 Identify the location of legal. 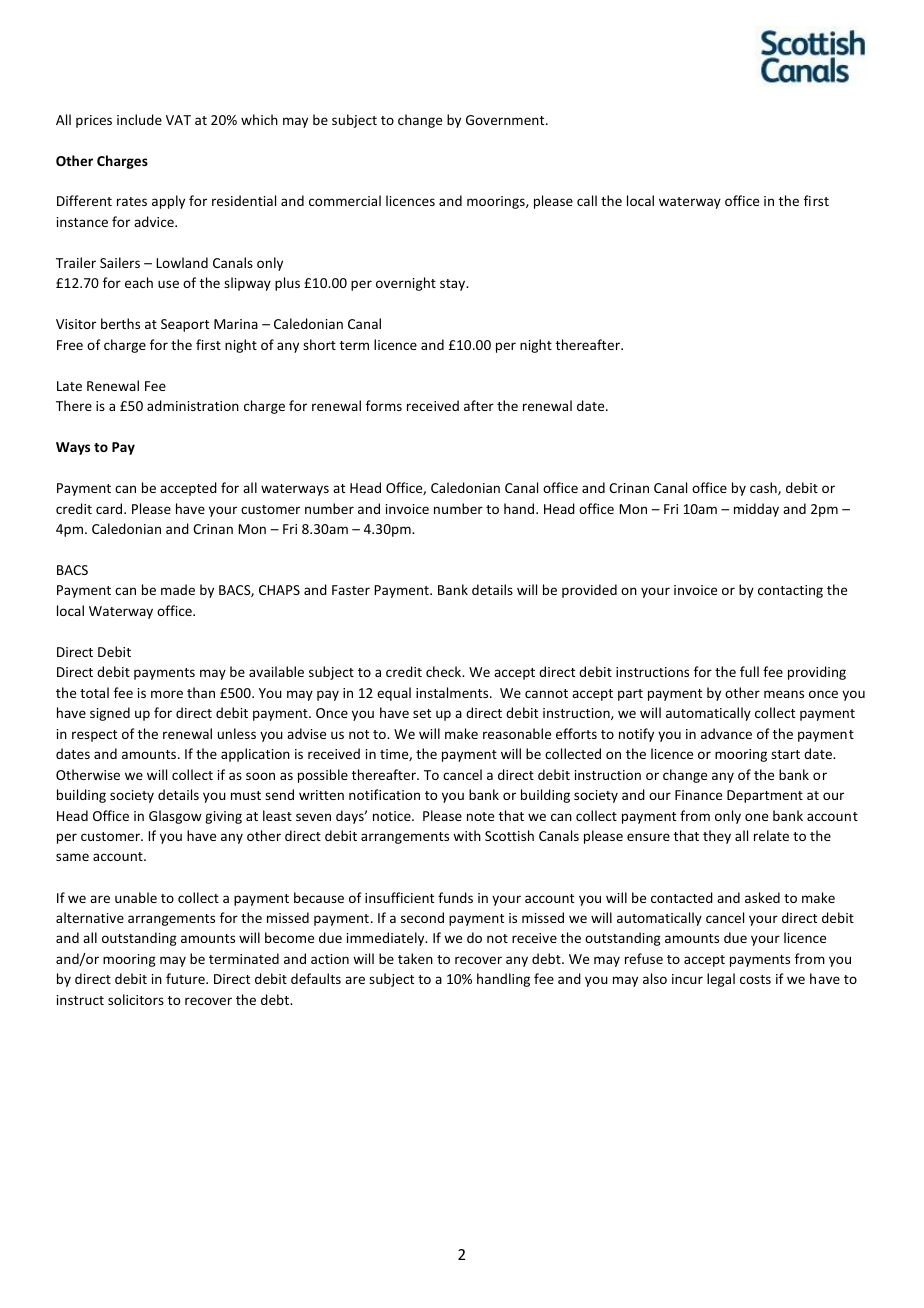
(721, 980).
